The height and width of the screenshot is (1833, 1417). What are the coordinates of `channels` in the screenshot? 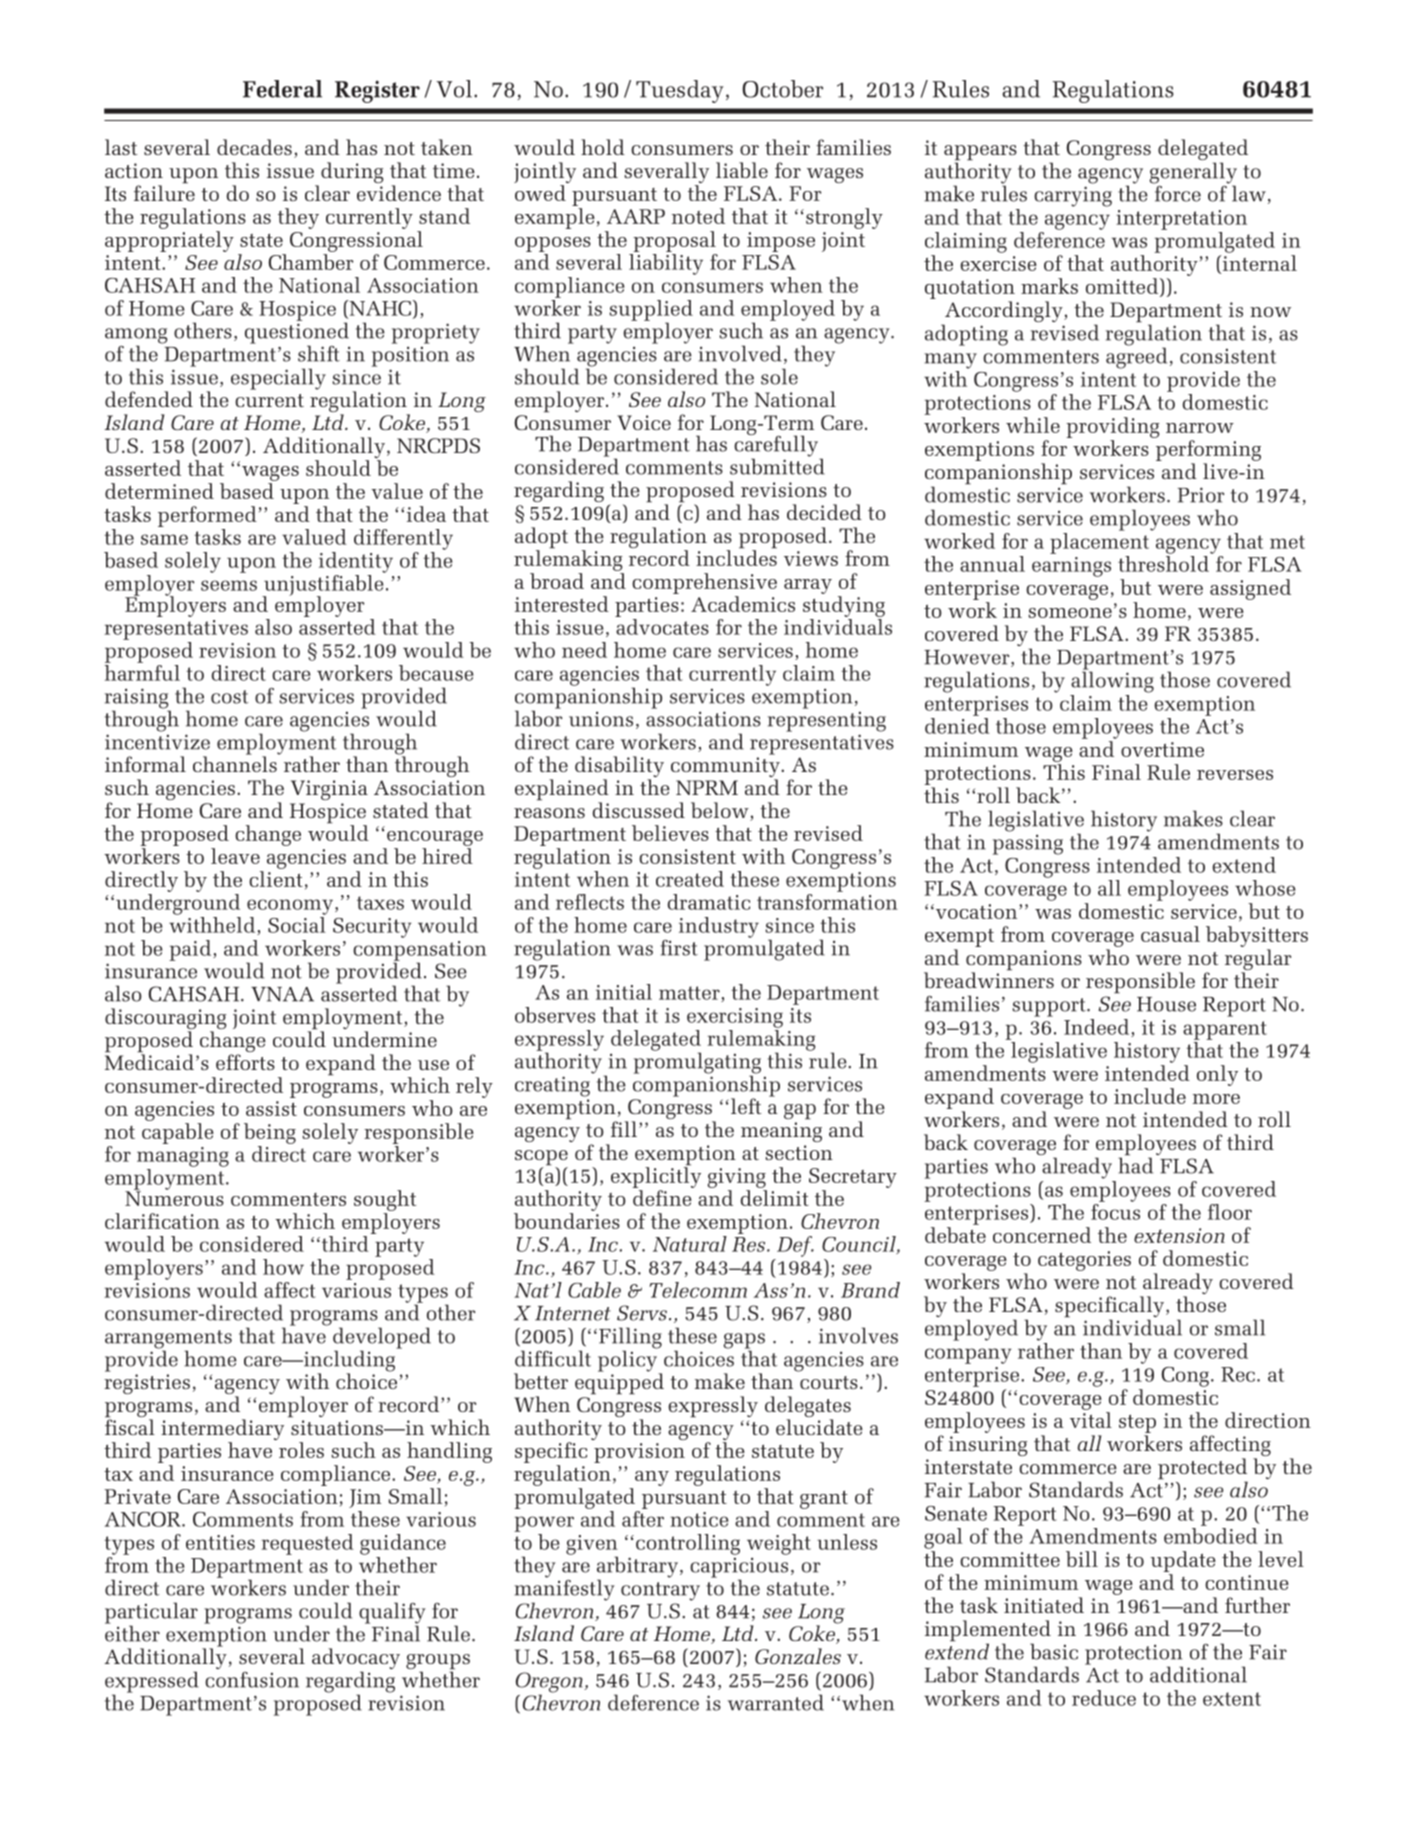 It's located at (236, 763).
